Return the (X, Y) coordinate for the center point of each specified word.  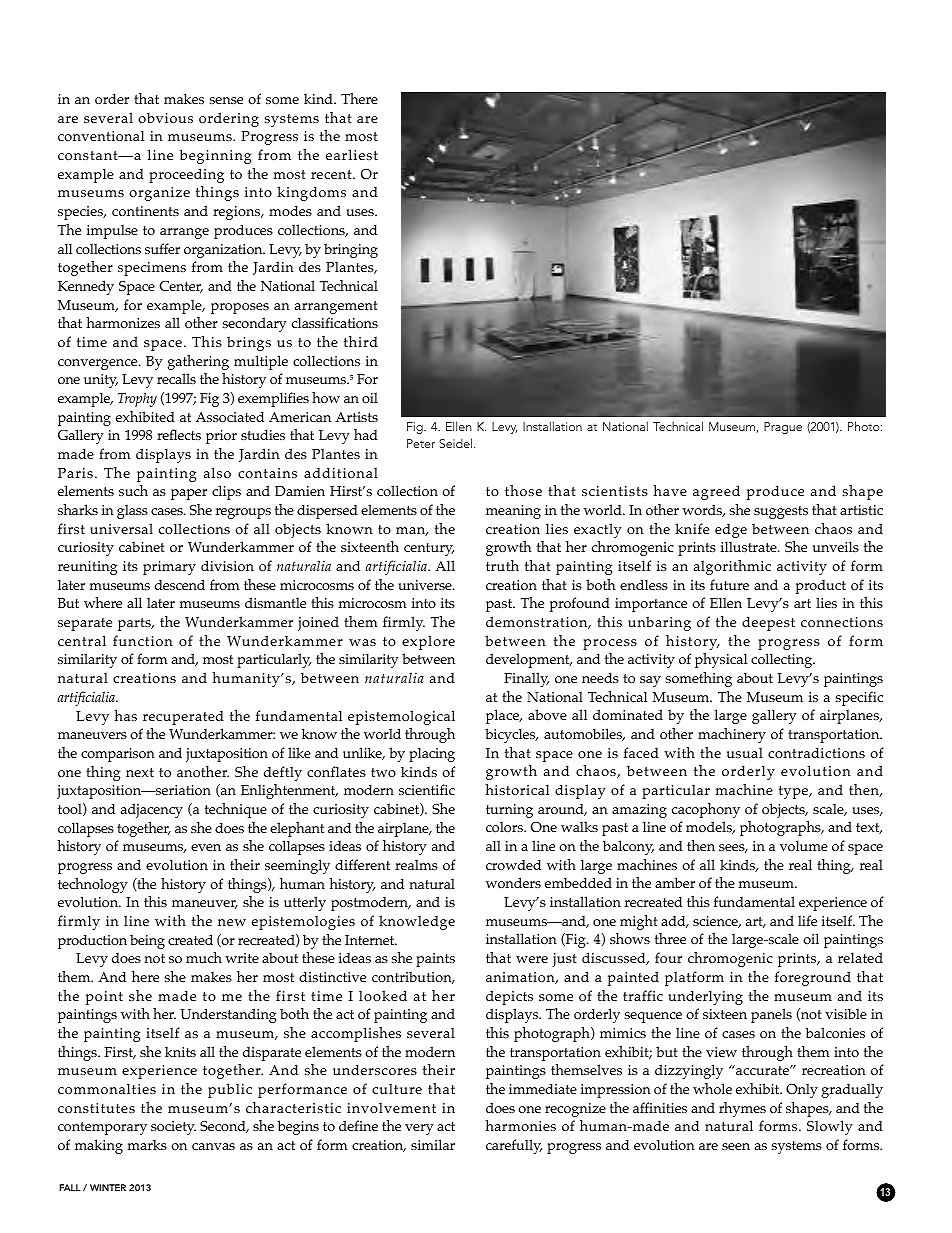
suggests (781, 512)
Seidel (457, 443)
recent (332, 174)
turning (509, 811)
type (794, 792)
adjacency (152, 810)
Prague (783, 428)
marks (147, 1144)
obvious (165, 117)
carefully (514, 1146)
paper (189, 494)
